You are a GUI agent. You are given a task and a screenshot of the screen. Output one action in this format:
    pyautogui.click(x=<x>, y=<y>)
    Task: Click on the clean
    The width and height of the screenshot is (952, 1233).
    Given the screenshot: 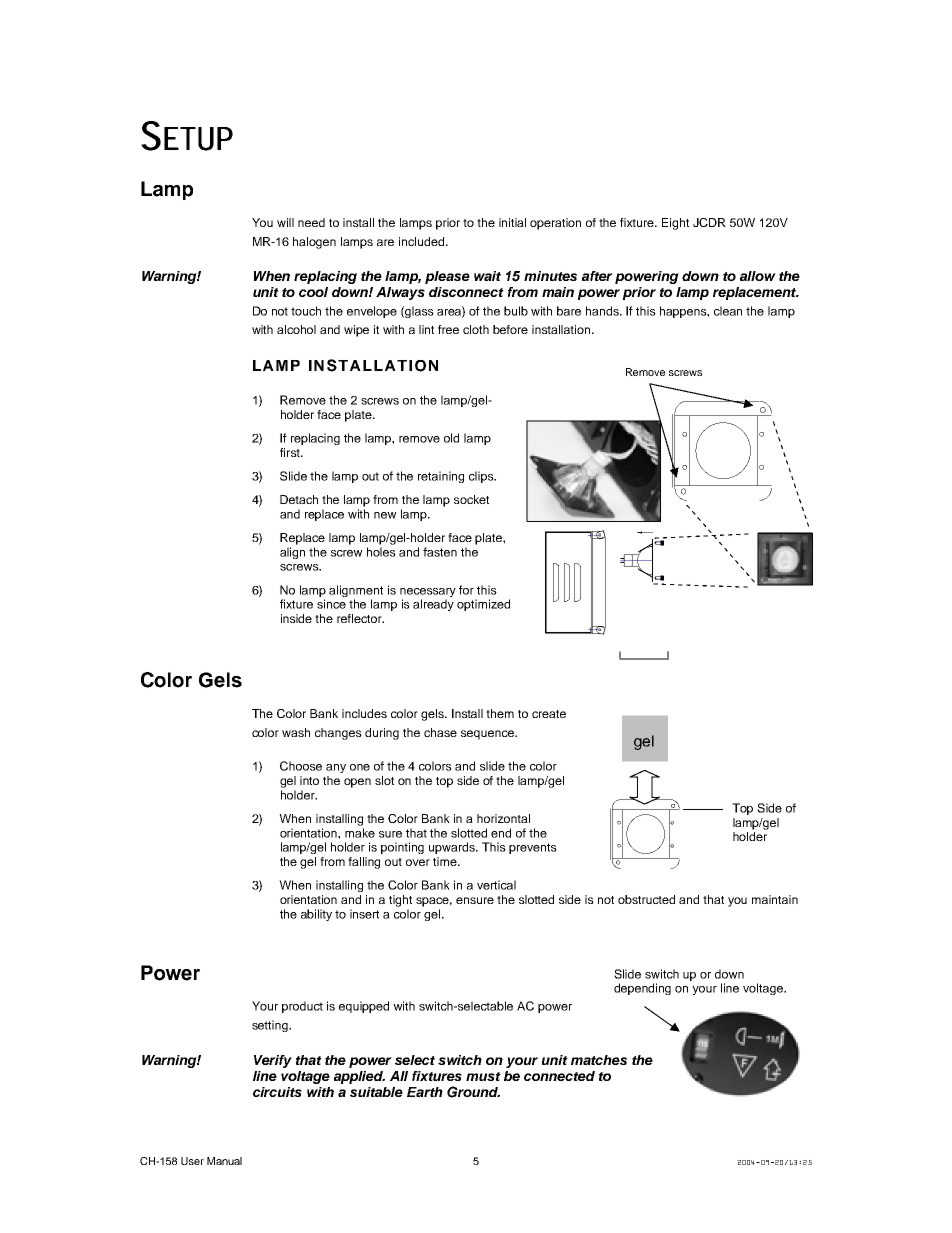 What is the action you would take?
    pyautogui.click(x=728, y=311)
